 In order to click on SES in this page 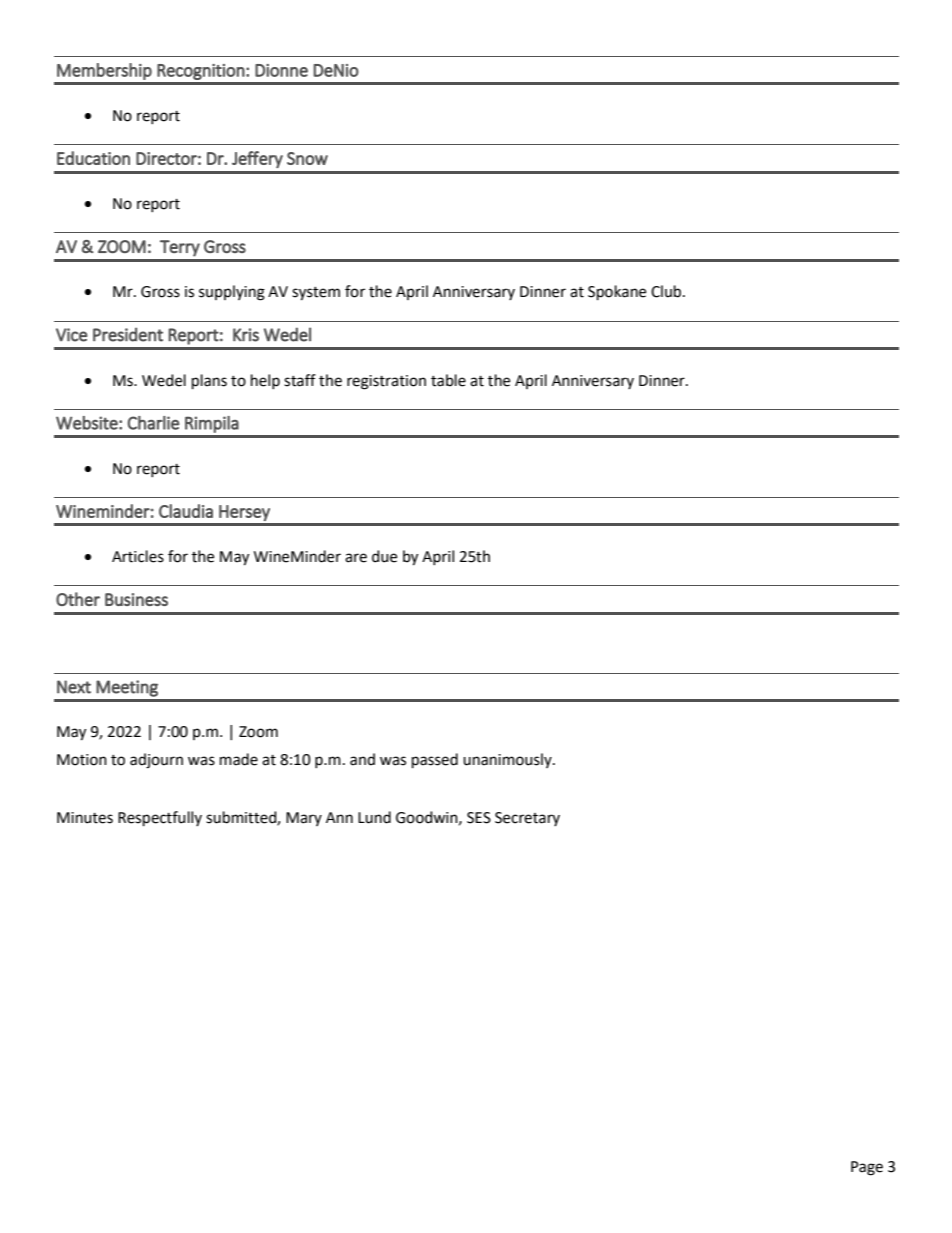, I will do `click(479, 818)`.
